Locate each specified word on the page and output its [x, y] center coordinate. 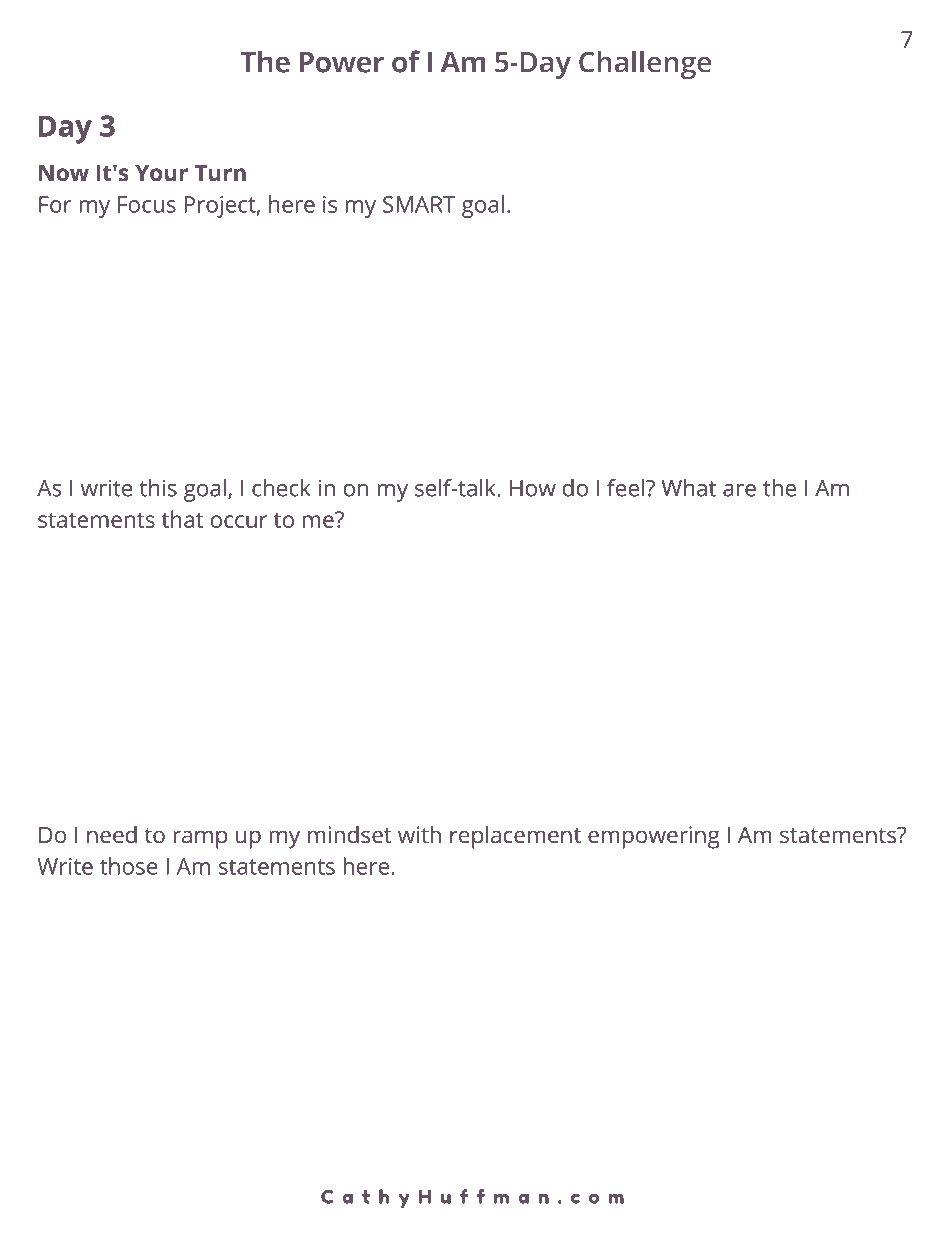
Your [161, 173]
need [112, 834]
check [281, 488]
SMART [419, 204]
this [158, 488]
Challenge [645, 64]
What [688, 488]
